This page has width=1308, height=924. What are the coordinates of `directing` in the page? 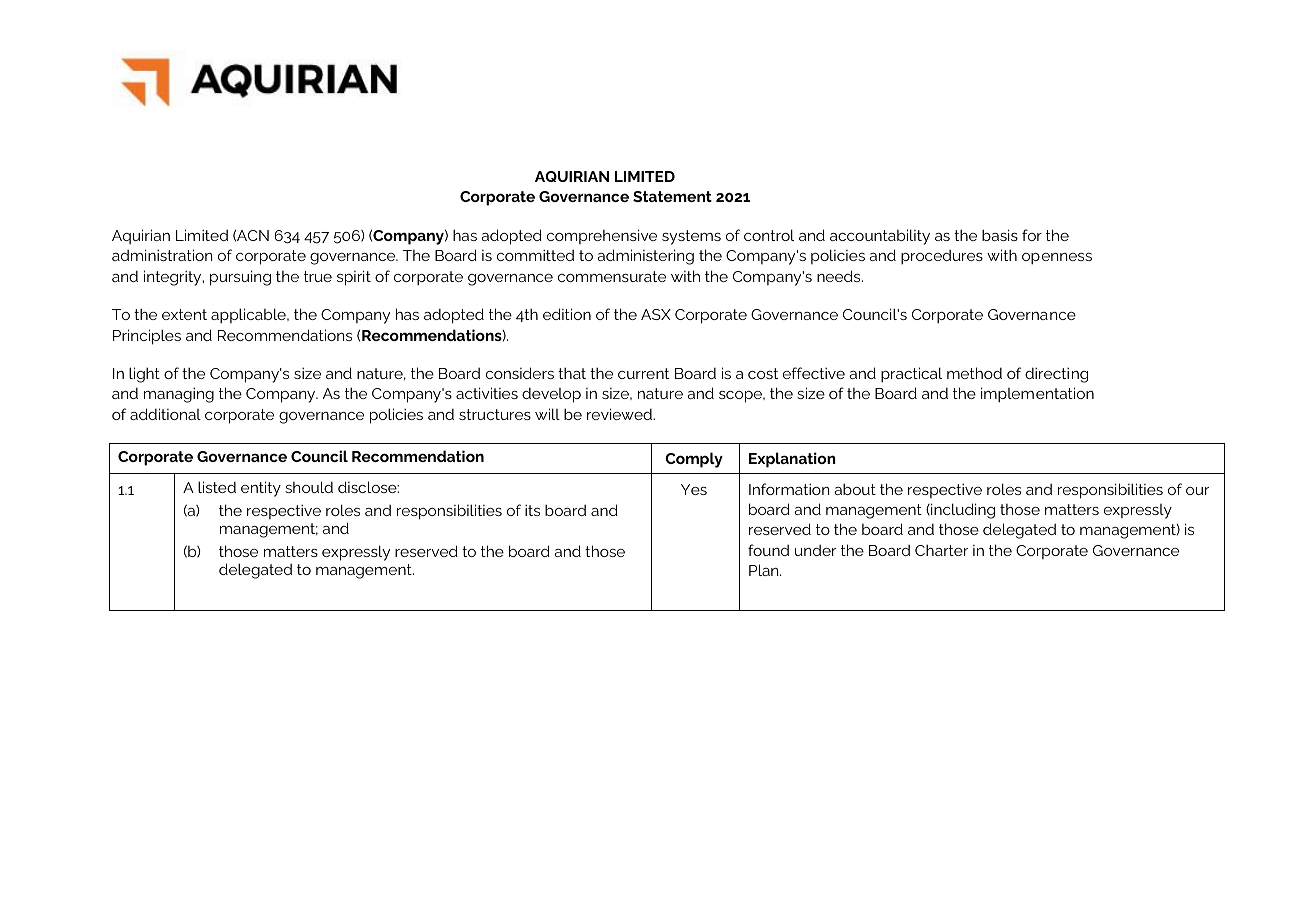 It's located at (1056, 375).
